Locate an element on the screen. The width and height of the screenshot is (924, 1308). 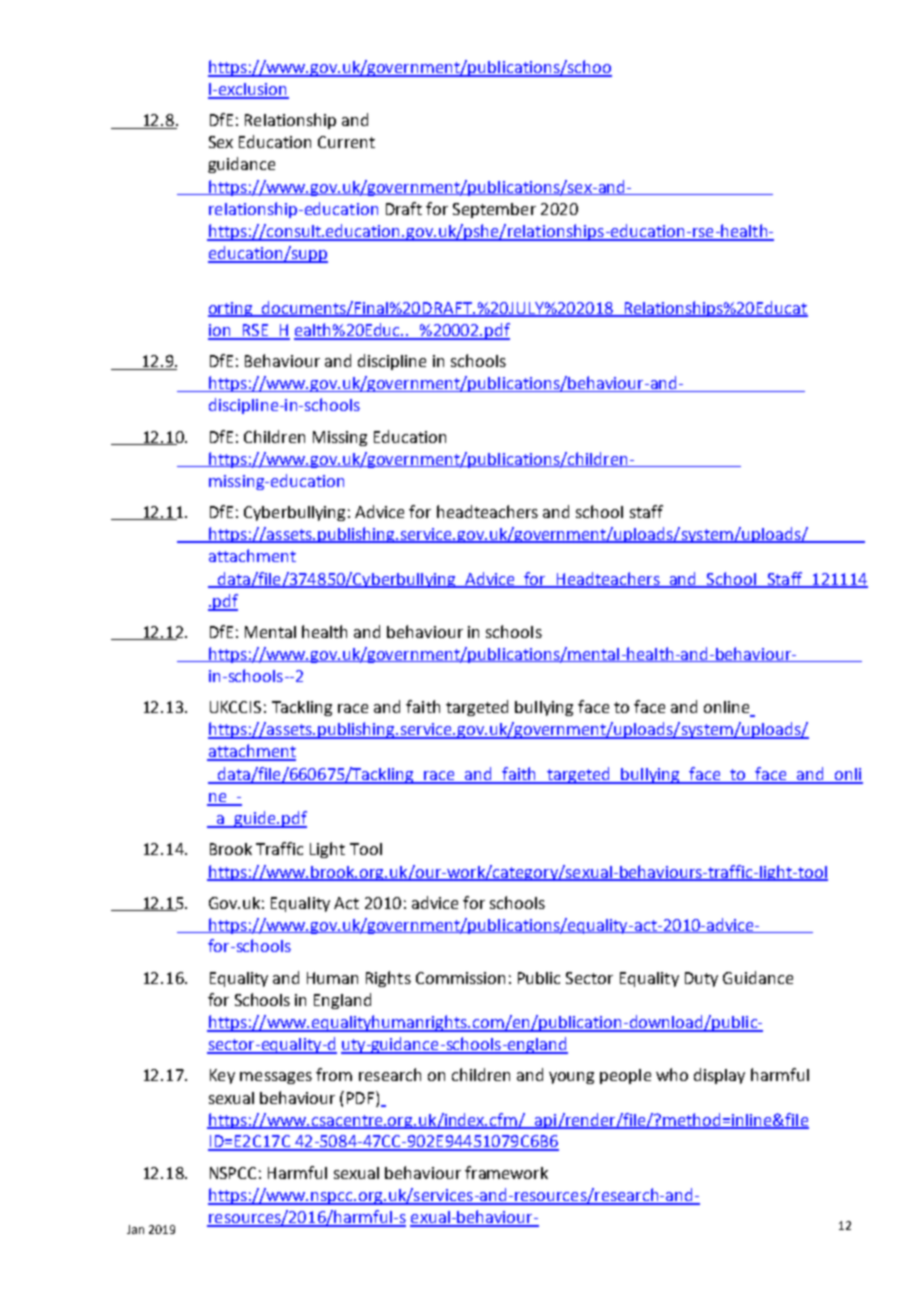
Jan is located at coordinates (135, 1229).
